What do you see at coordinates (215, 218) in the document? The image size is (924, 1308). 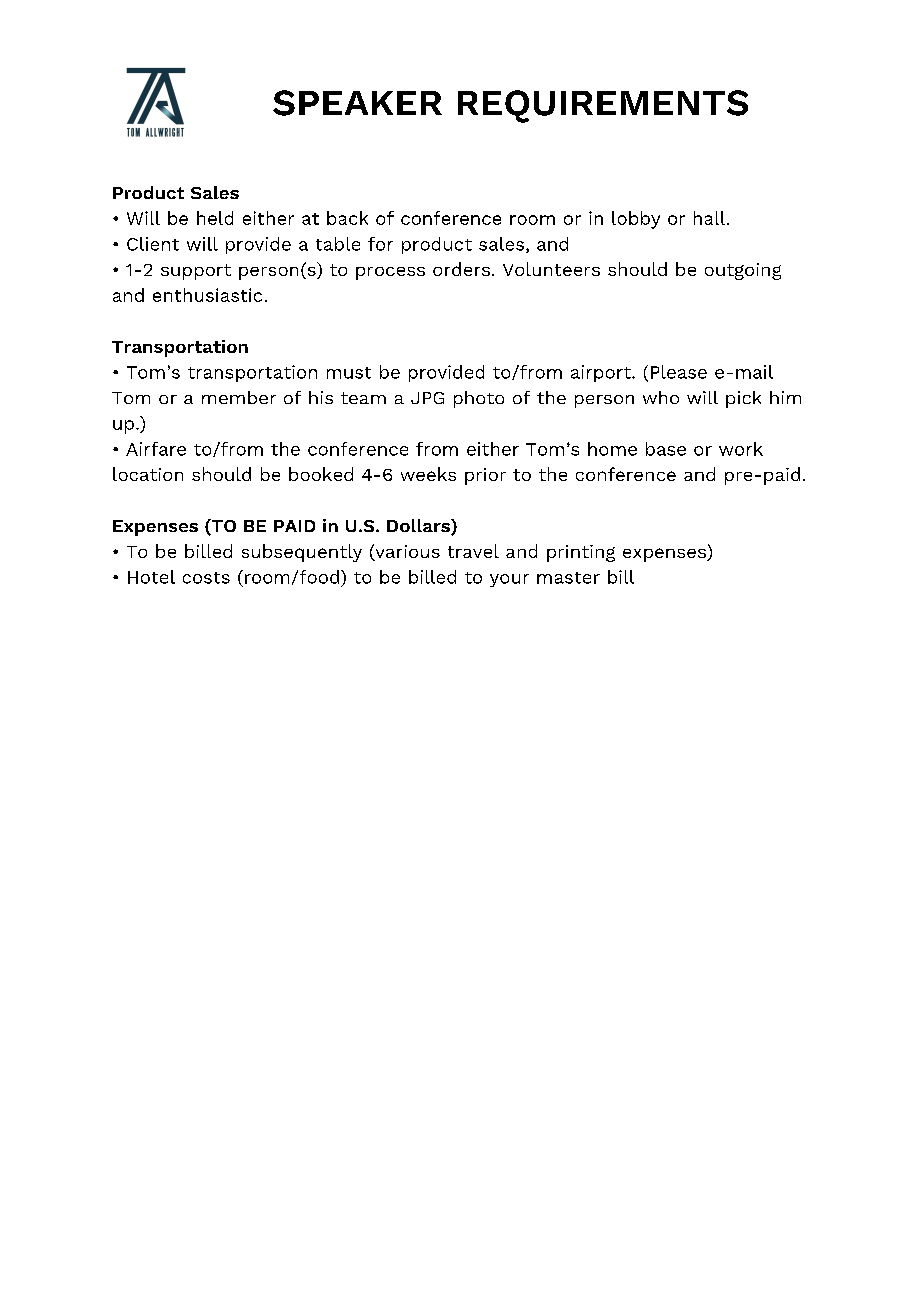 I see `held` at bounding box center [215, 218].
